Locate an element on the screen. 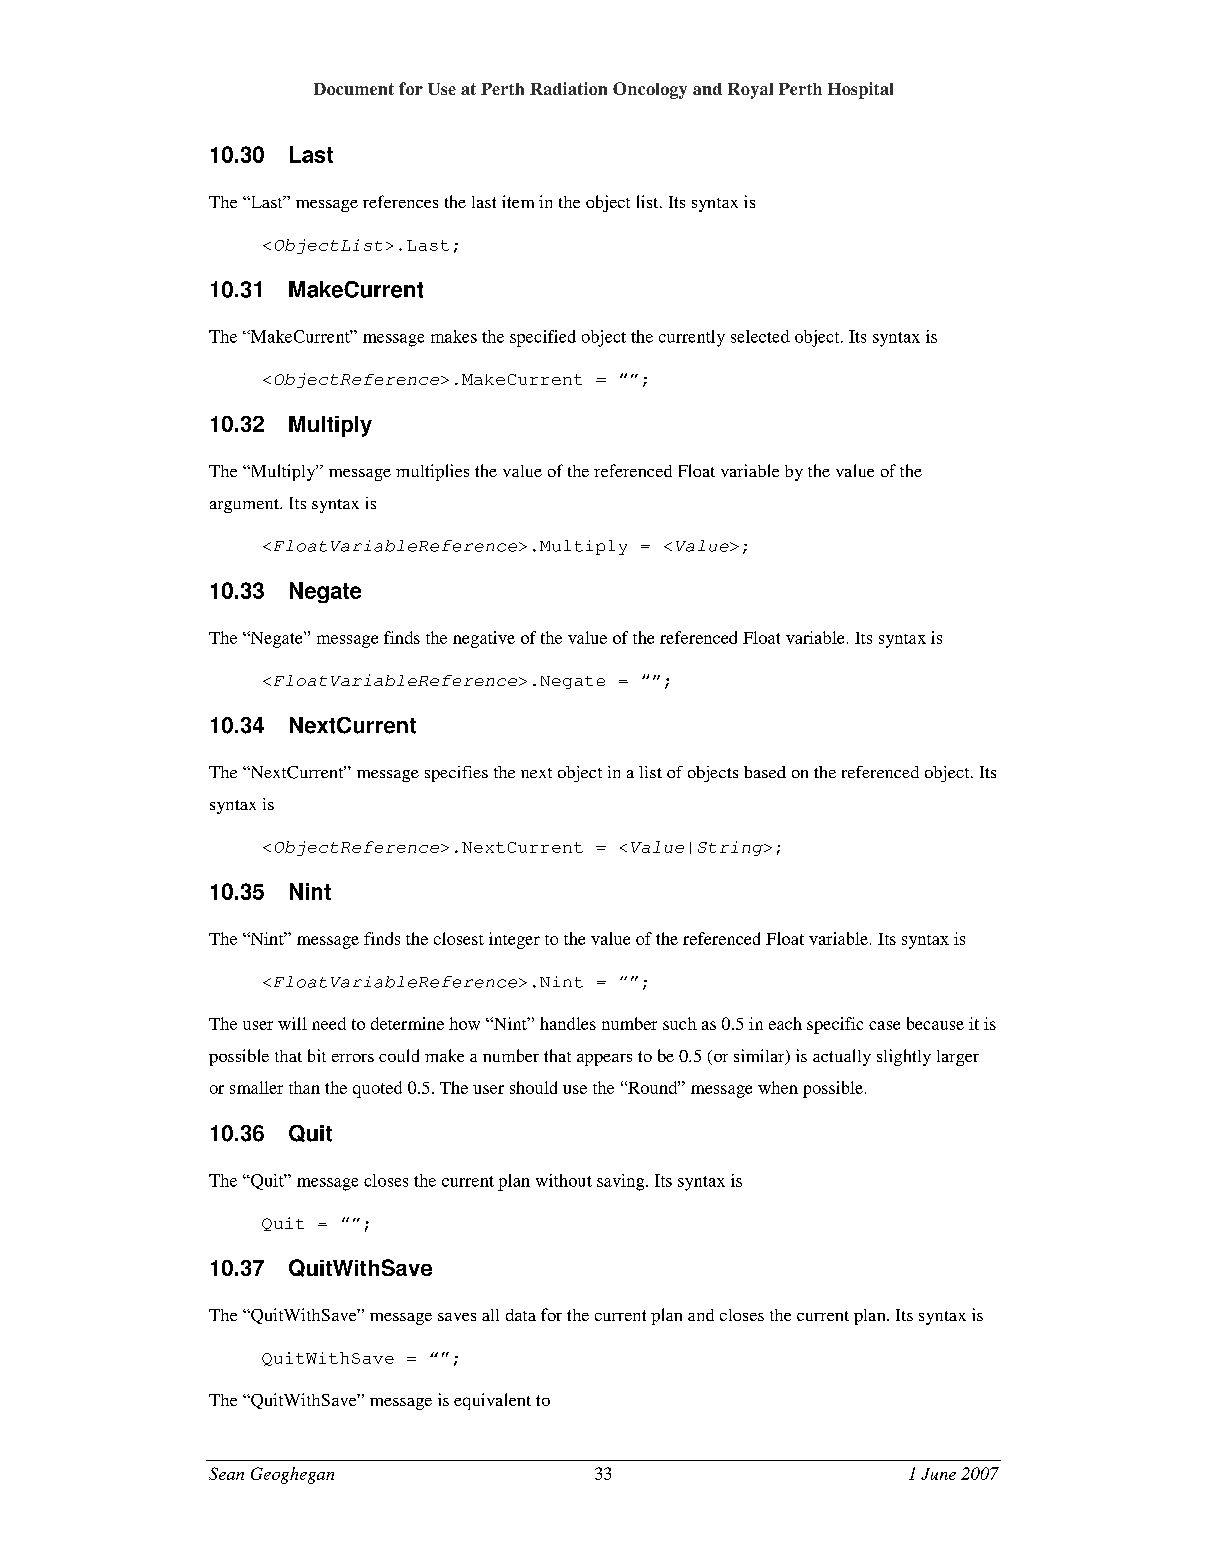  Document is located at coordinates (354, 89).
